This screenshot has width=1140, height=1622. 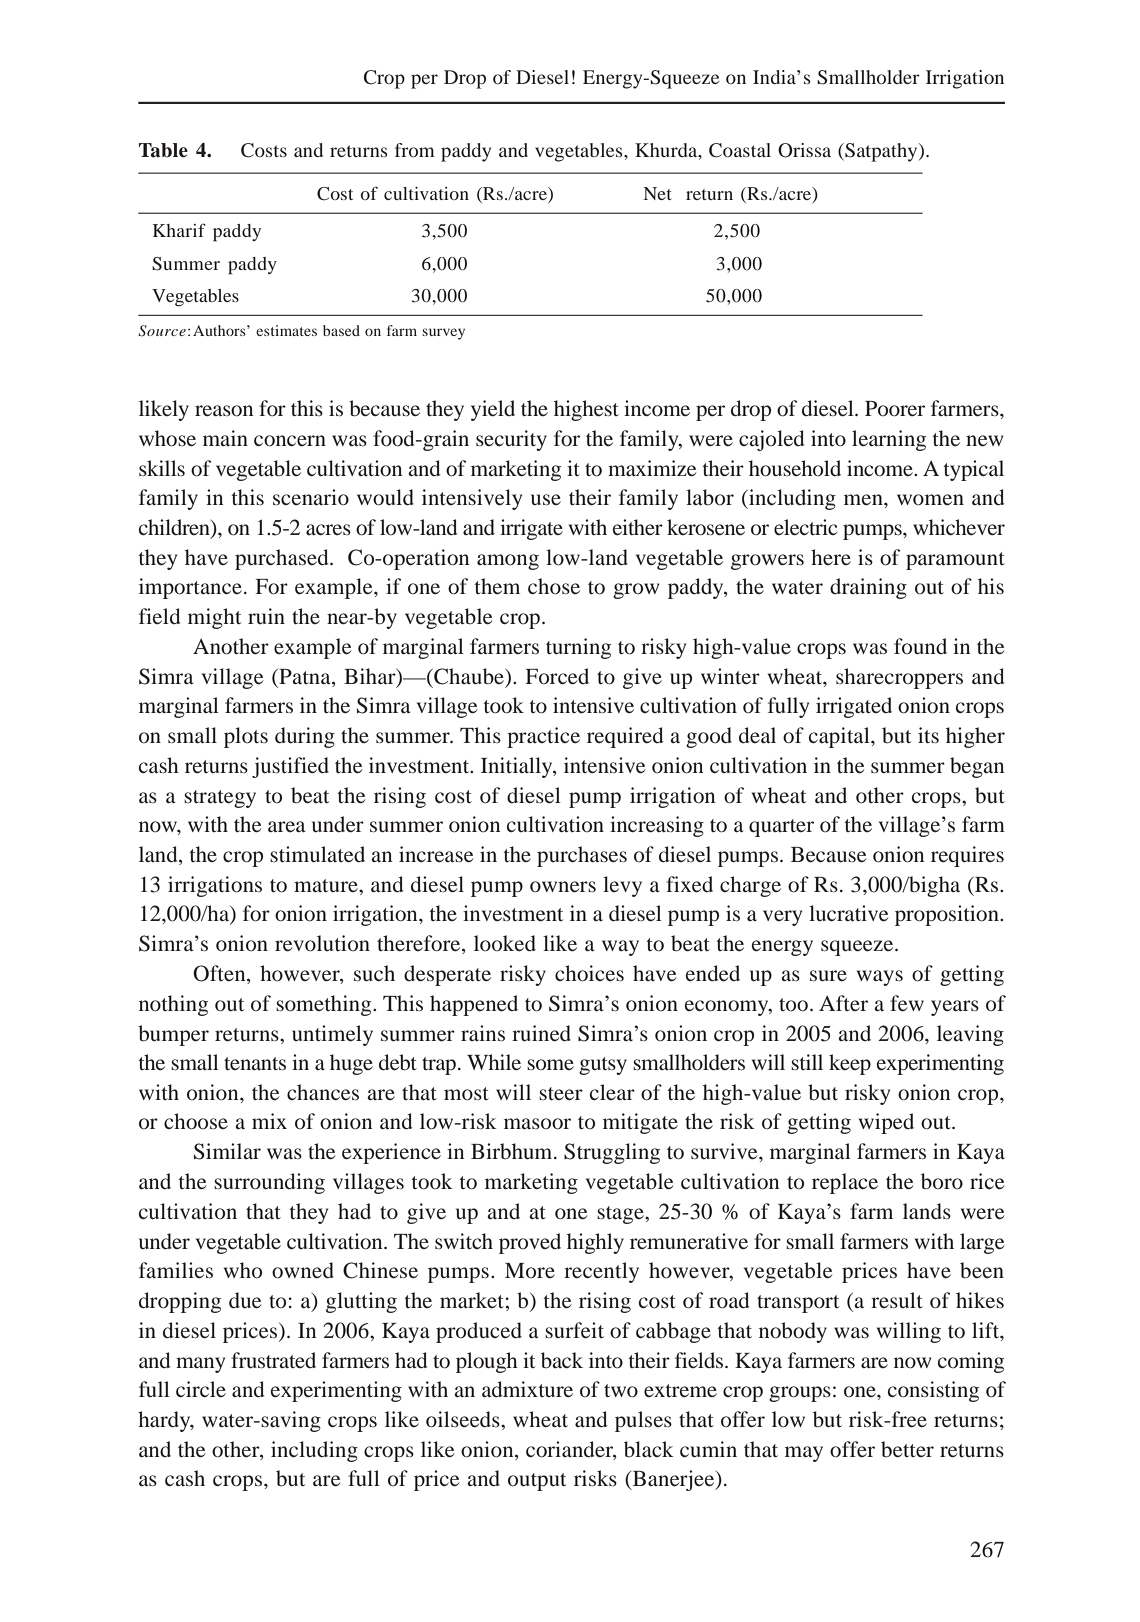 What do you see at coordinates (907, 1003) in the screenshot?
I see `few` at bounding box center [907, 1003].
